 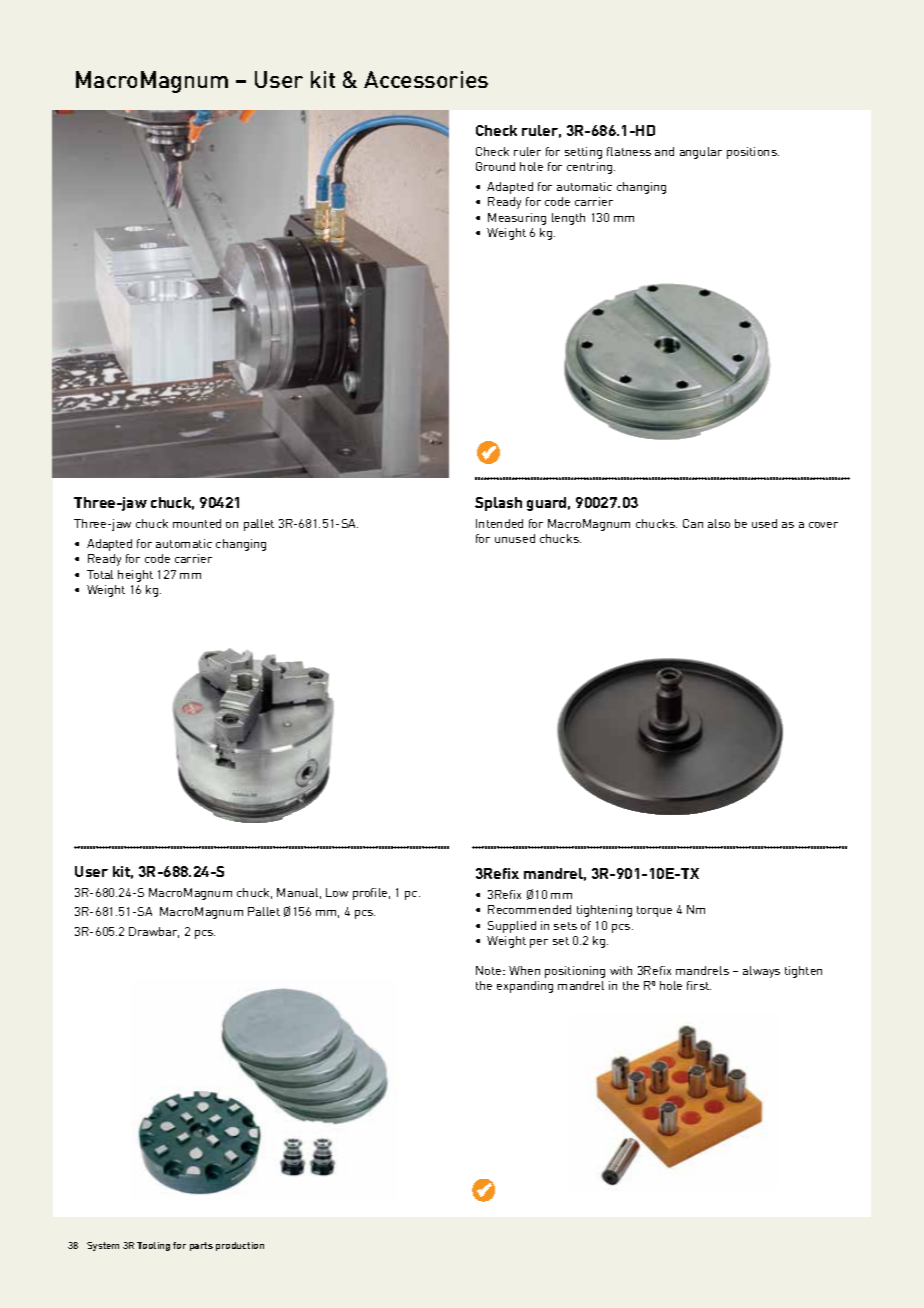 I want to click on production, so click(x=240, y=1246).
